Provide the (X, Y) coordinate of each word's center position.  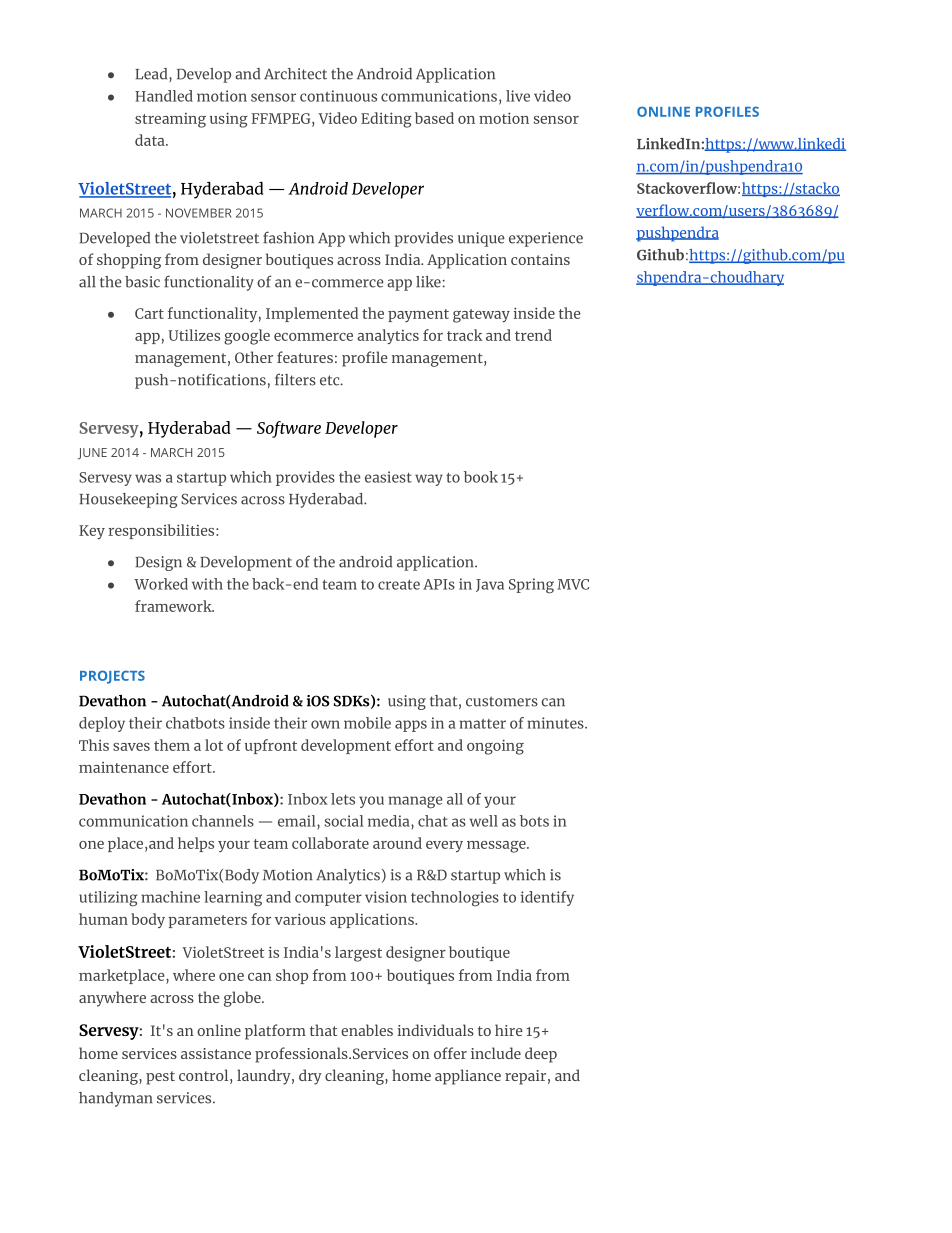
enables (367, 1030)
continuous (338, 96)
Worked (161, 584)
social (344, 821)
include (496, 1053)
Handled (164, 96)
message (497, 847)
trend (533, 335)
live (518, 96)
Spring (531, 586)
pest (160, 1078)
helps (196, 844)
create (399, 585)
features (305, 357)
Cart (149, 313)
